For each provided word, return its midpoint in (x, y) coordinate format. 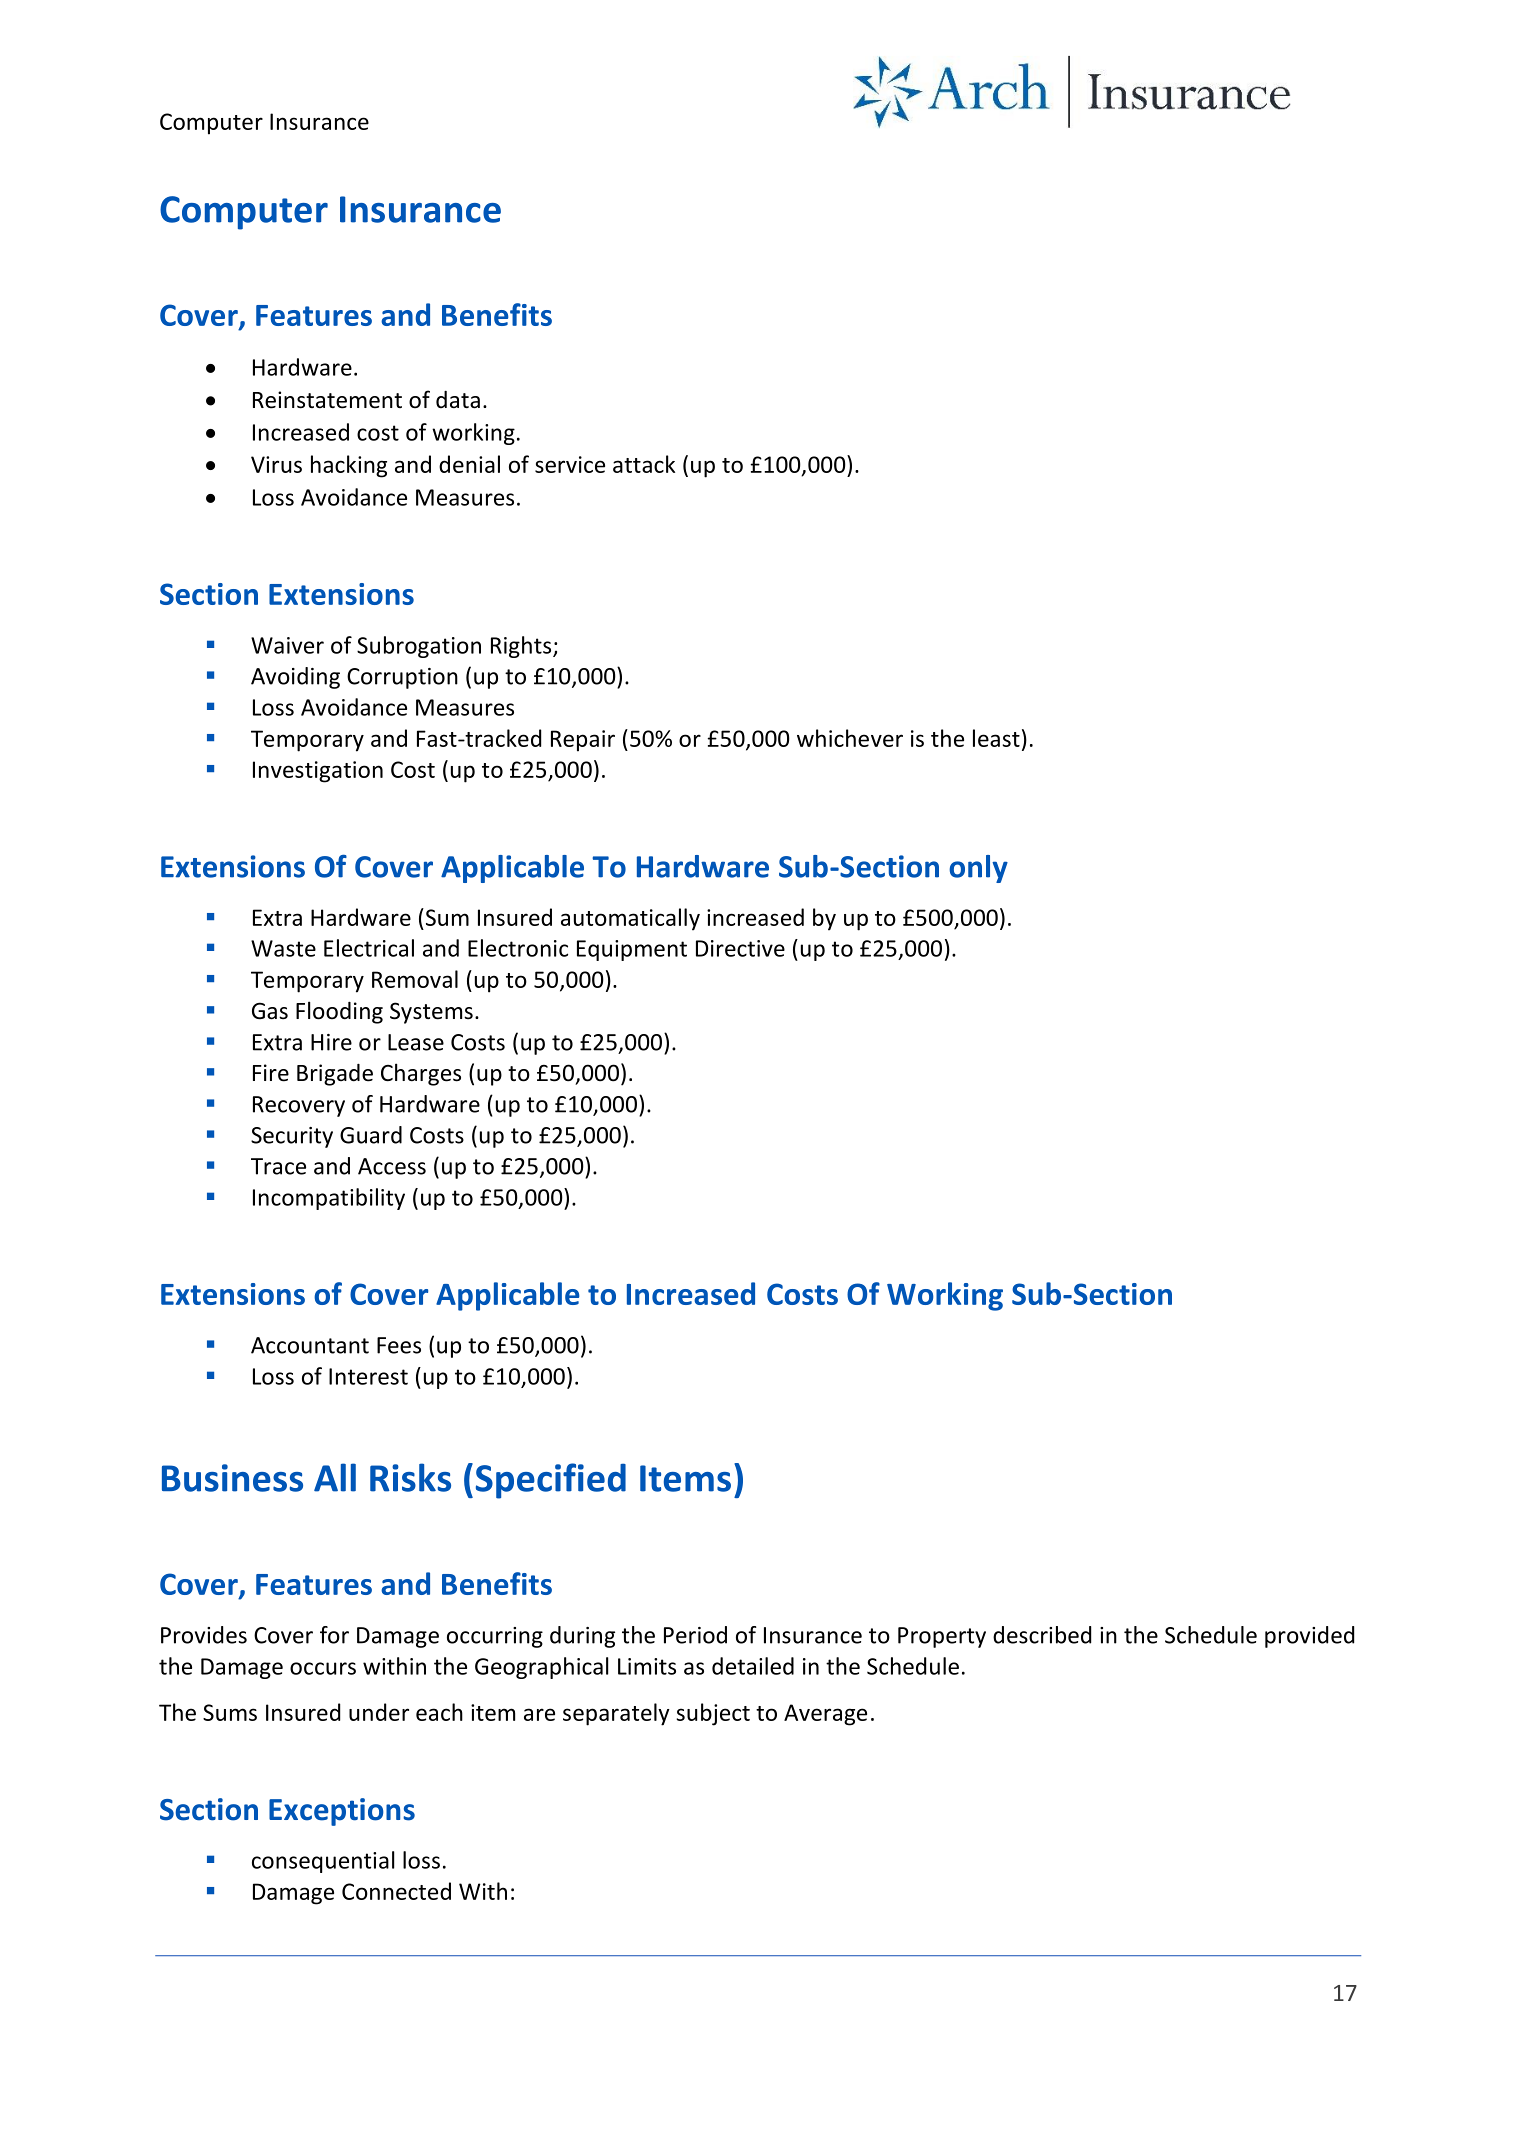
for (334, 1635)
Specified (551, 1481)
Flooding (339, 1012)
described (1042, 1635)
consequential (323, 1862)
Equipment (632, 950)
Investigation (318, 772)
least (996, 738)
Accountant (310, 1345)
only (978, 869)
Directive (740, 948)
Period (695, 1635)
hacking (349, 466)
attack (644, 464)
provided (1309, 1637)
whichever (850, 738)
